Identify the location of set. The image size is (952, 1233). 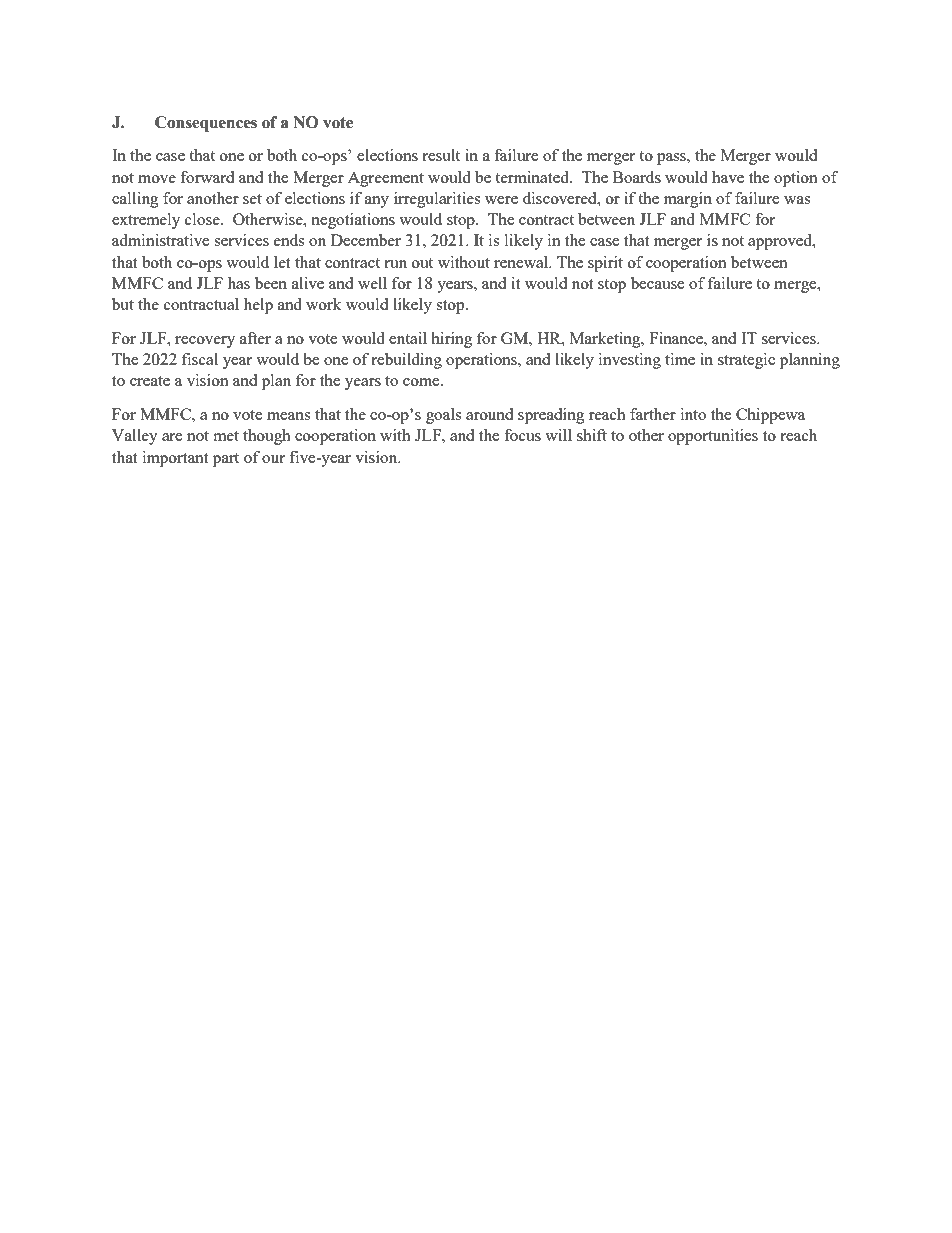
(252, 199).
